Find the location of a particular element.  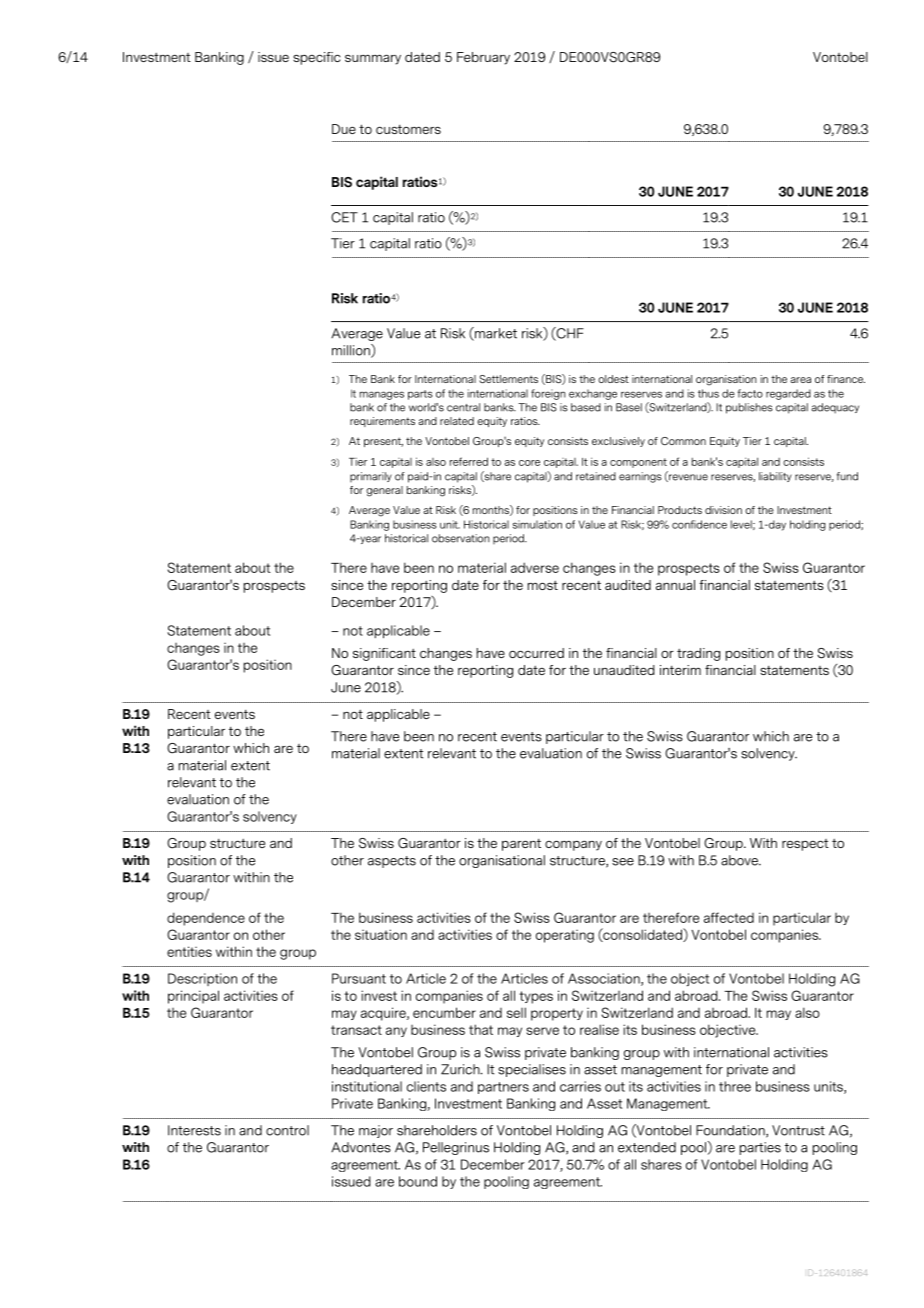

parties is located at coordinates (760, 1148).
